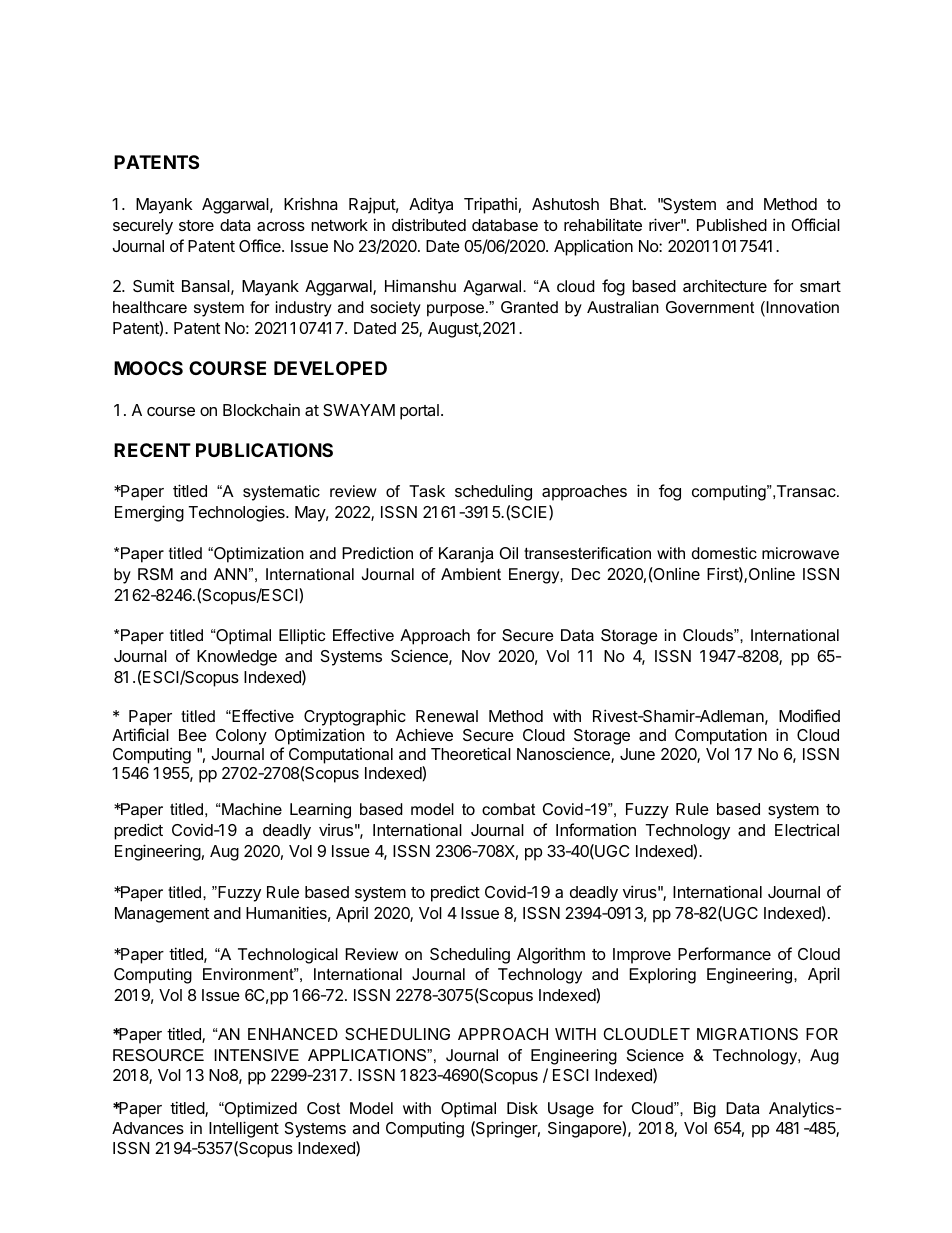 The image size is (952, 1233). I want to click on Renewal, so click(447, 716).
